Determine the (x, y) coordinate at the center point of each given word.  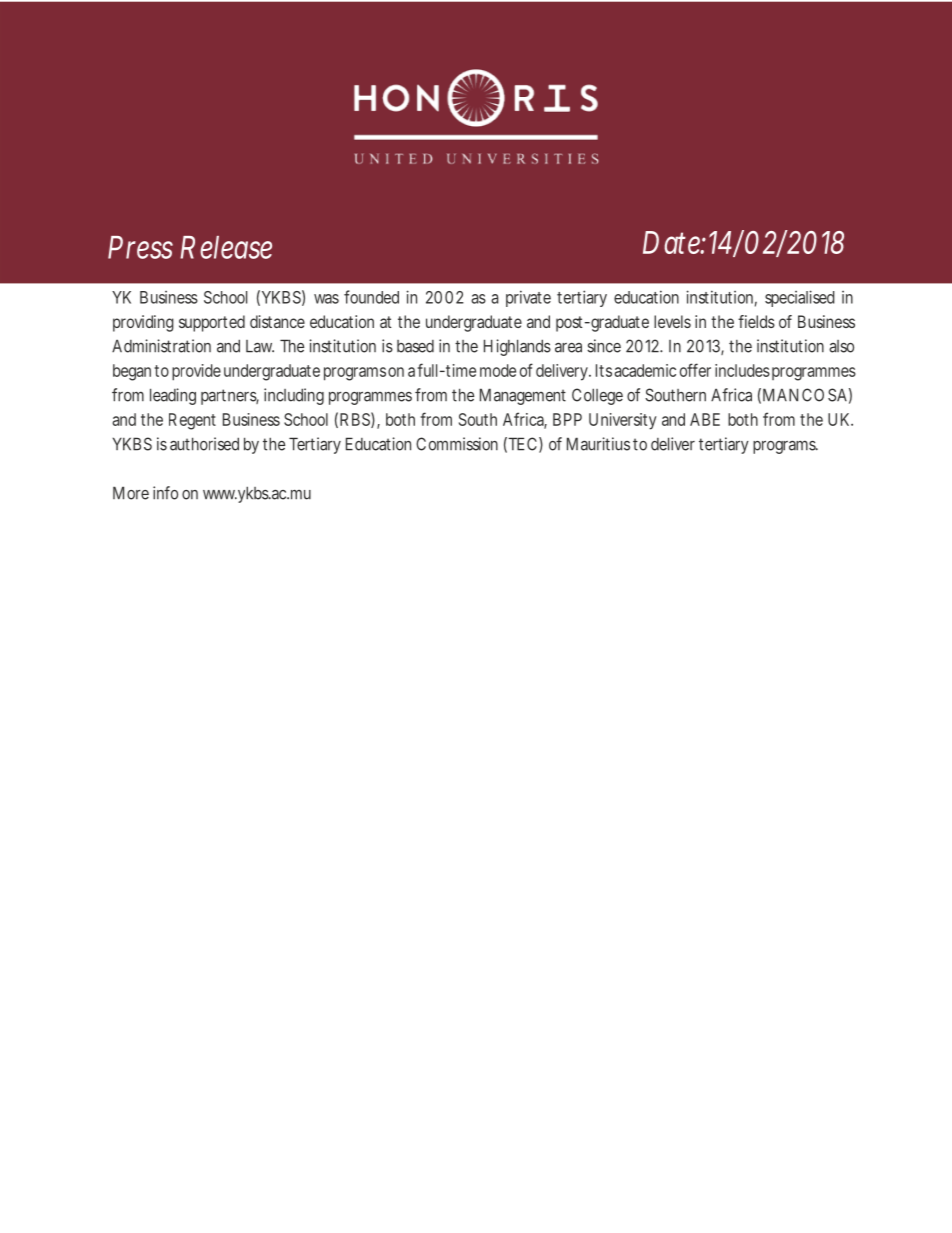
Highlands (517, 347)
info (165, 493)
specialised (800, 298)
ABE (705, 419)
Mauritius (598, 444)
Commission (457, 444)
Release (226, 247)
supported (212, 323)
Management (523, 396)
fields (756, 321)
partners (230, 397)
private (528, 298)
